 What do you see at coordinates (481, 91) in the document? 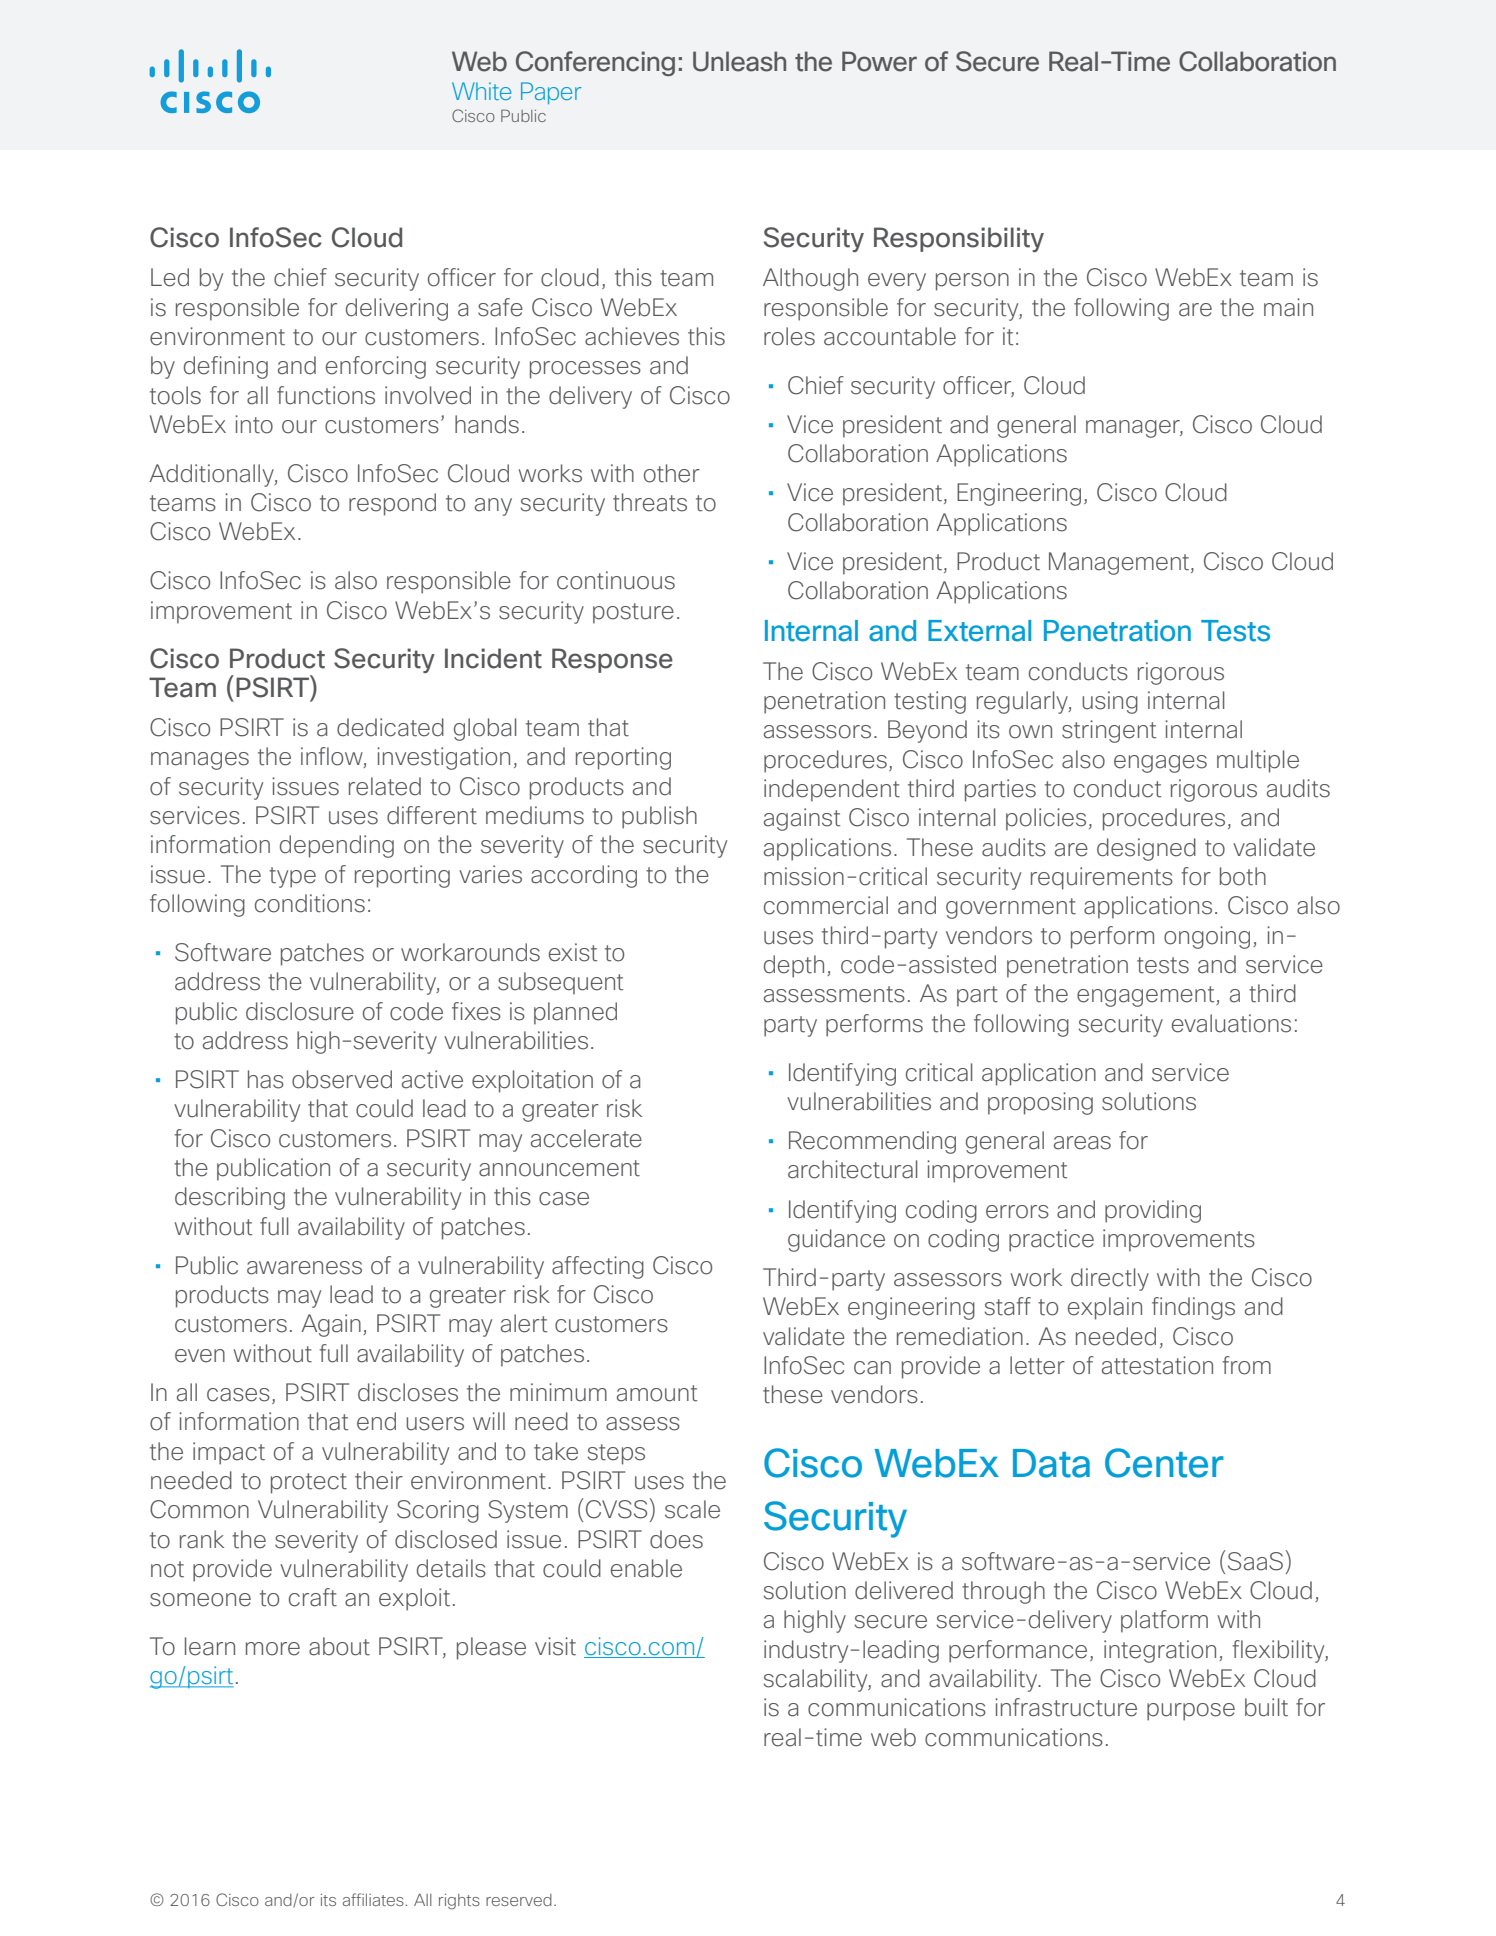
I see `White` at bounding box center [481, 91].
